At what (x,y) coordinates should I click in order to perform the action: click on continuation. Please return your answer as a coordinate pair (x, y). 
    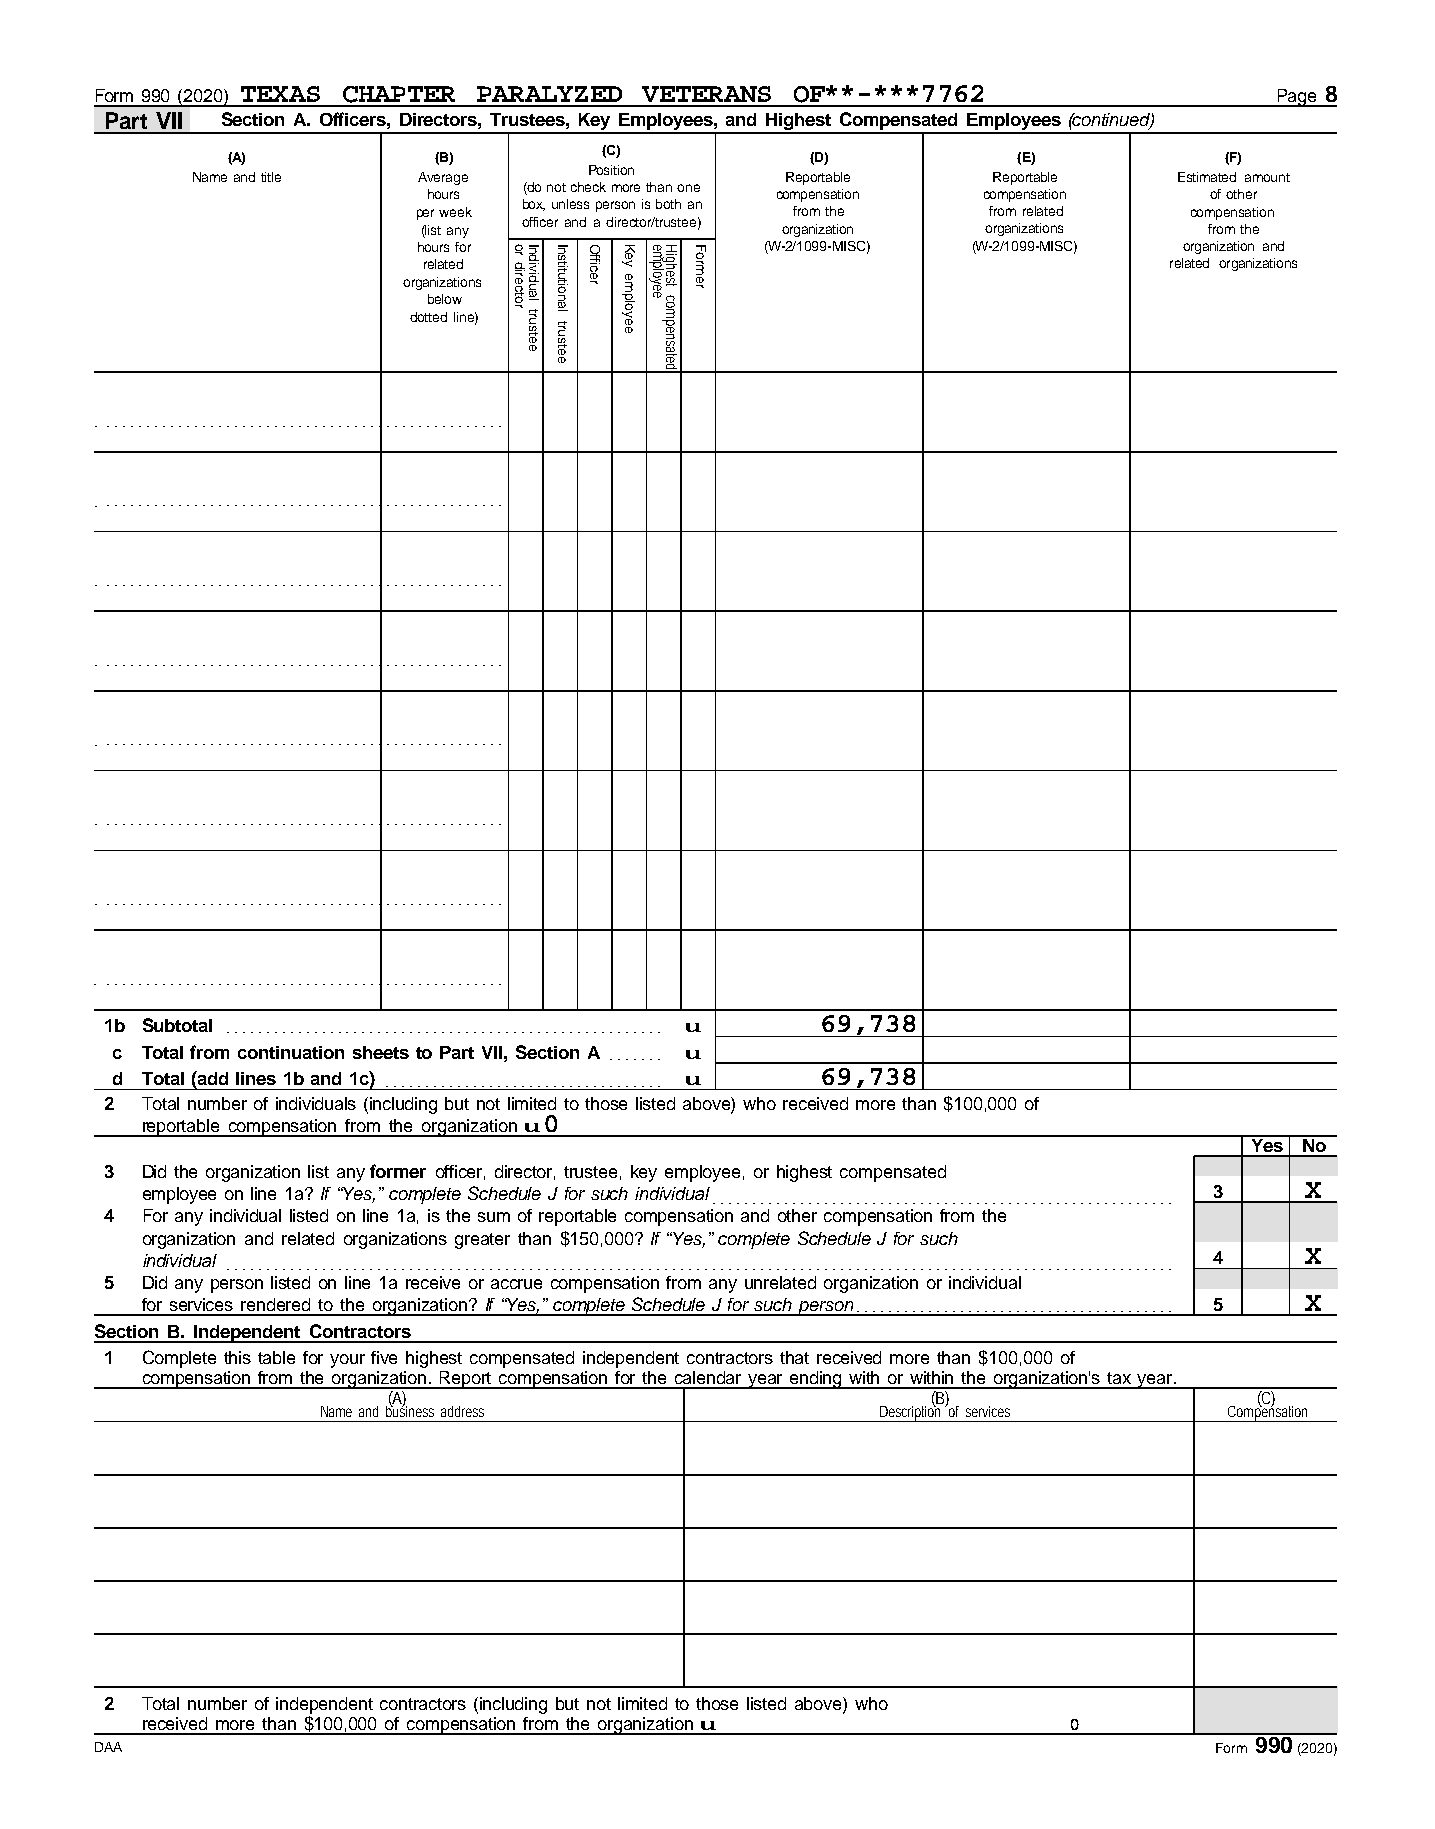
    Looking at the image, I should click on (291, 1052).
